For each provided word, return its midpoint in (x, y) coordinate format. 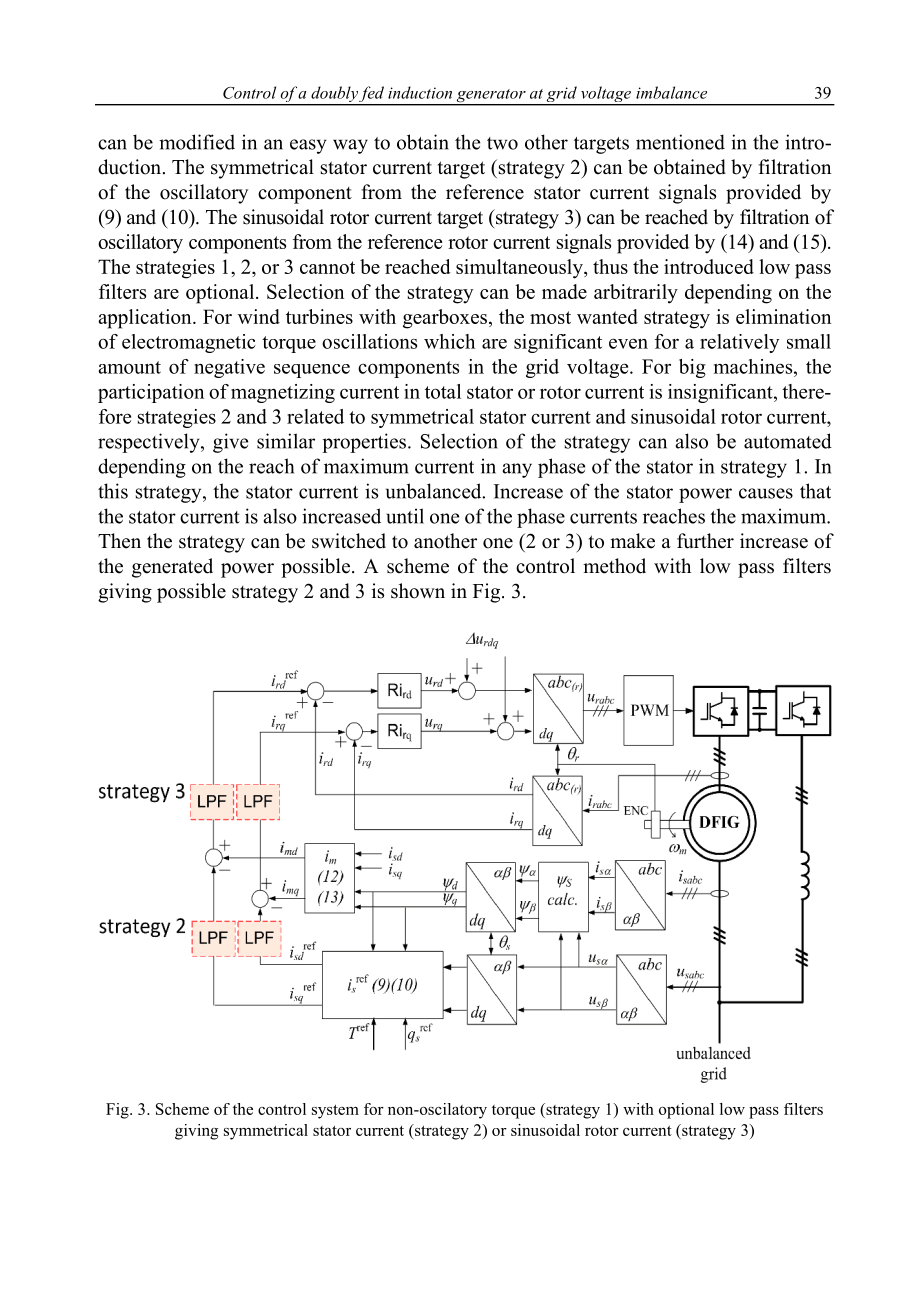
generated (172, 568)
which (449, 341)
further (705, 541)
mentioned (680, 142)
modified (197, 142)
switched (349, 541)
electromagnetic (189, 343)
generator (491, 97)
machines (754, 366)
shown (418, 591)
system (335, 1111)
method (614, 566)
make (632, 541)
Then (119, 541)
